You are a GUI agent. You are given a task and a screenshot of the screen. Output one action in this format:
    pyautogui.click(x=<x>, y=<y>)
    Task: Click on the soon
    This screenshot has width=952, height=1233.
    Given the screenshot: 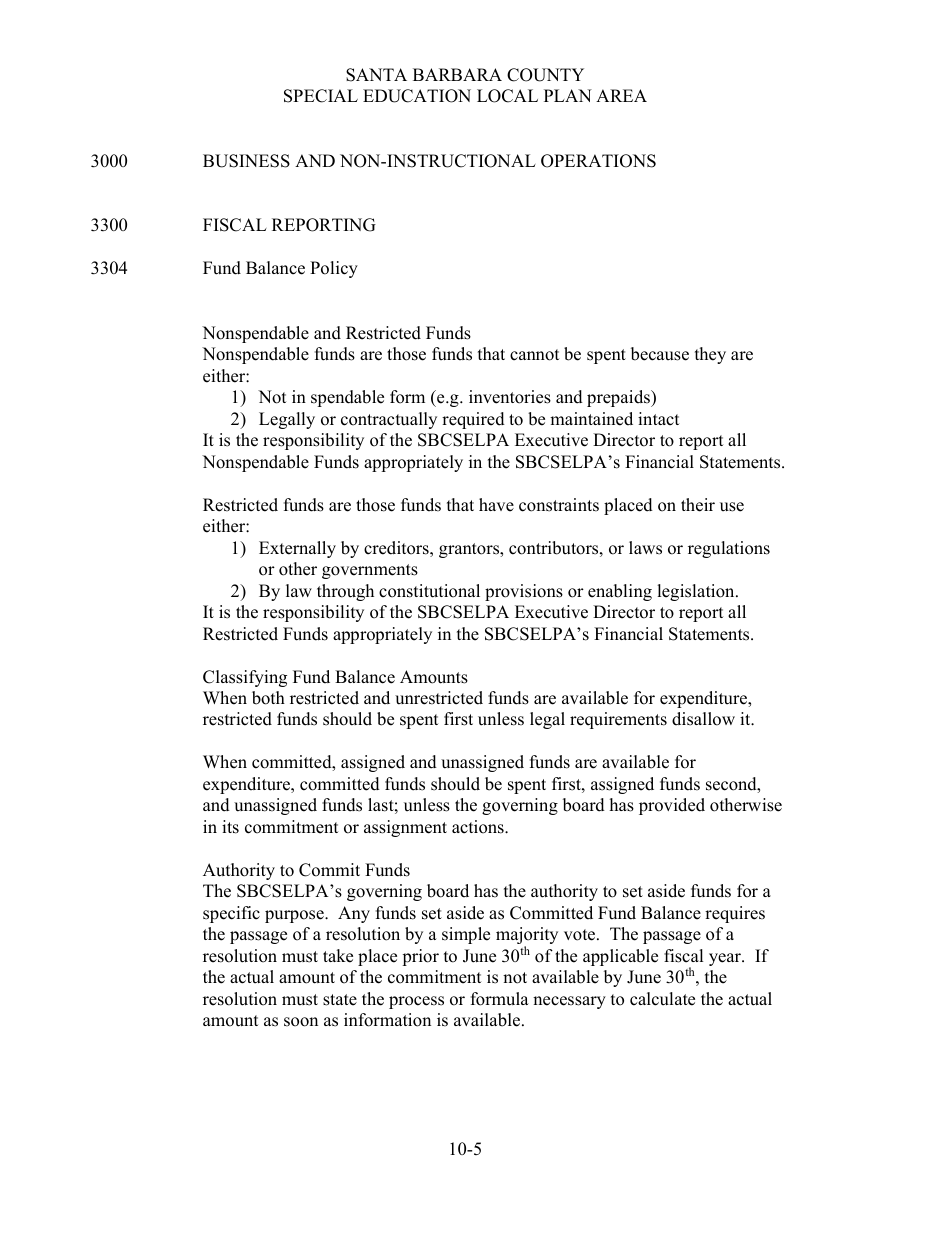 What is the action you would take?
    pyautogui.click(x=301, y=1022)
